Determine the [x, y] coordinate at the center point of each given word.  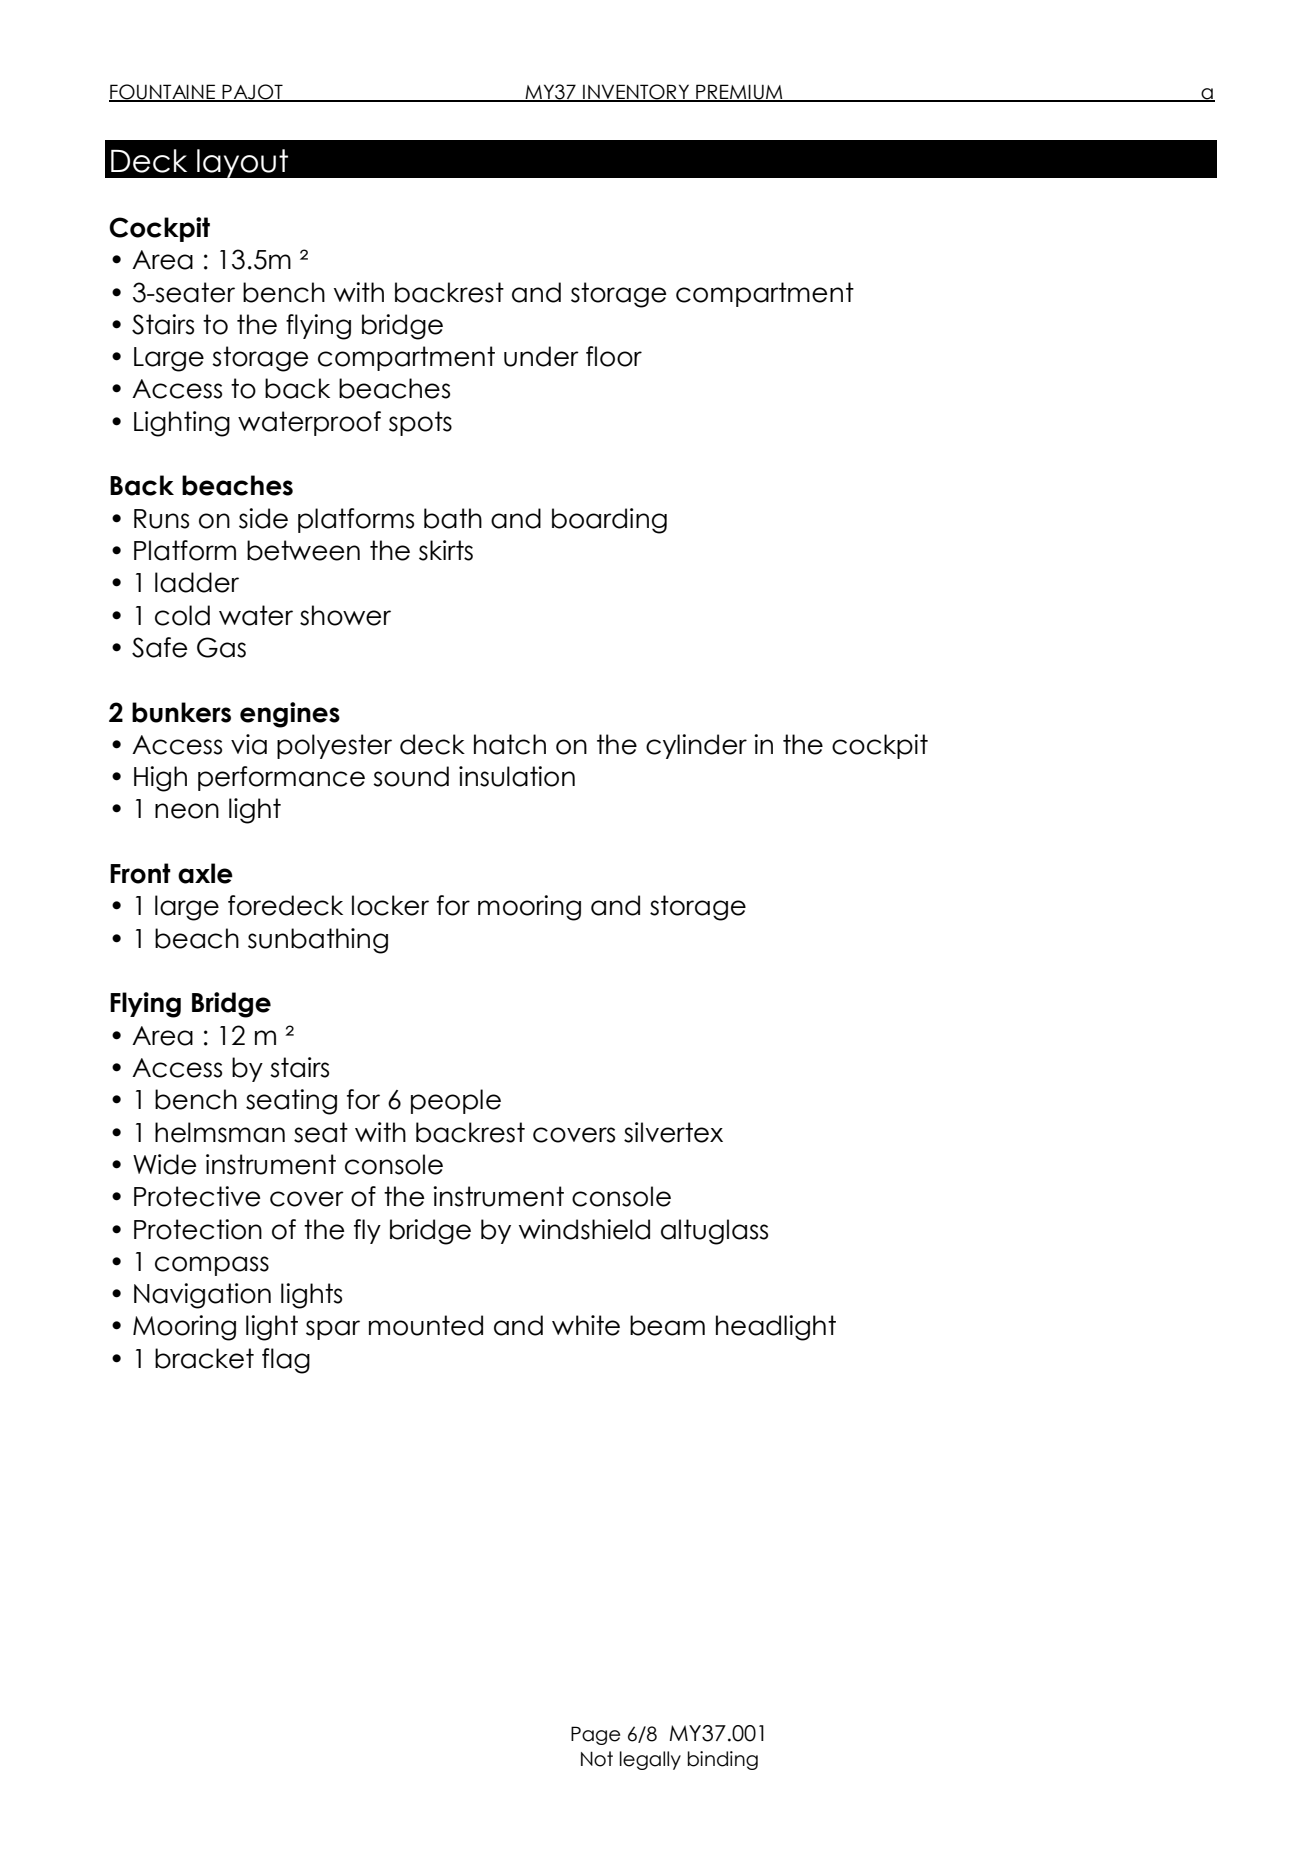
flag [286, 1361]
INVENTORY [636, 93]
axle [205, 873]
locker [390, 905]
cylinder [696, 746]
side [263, 518]
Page [595, 1735]
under [541, 356]
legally [650, 1760]
